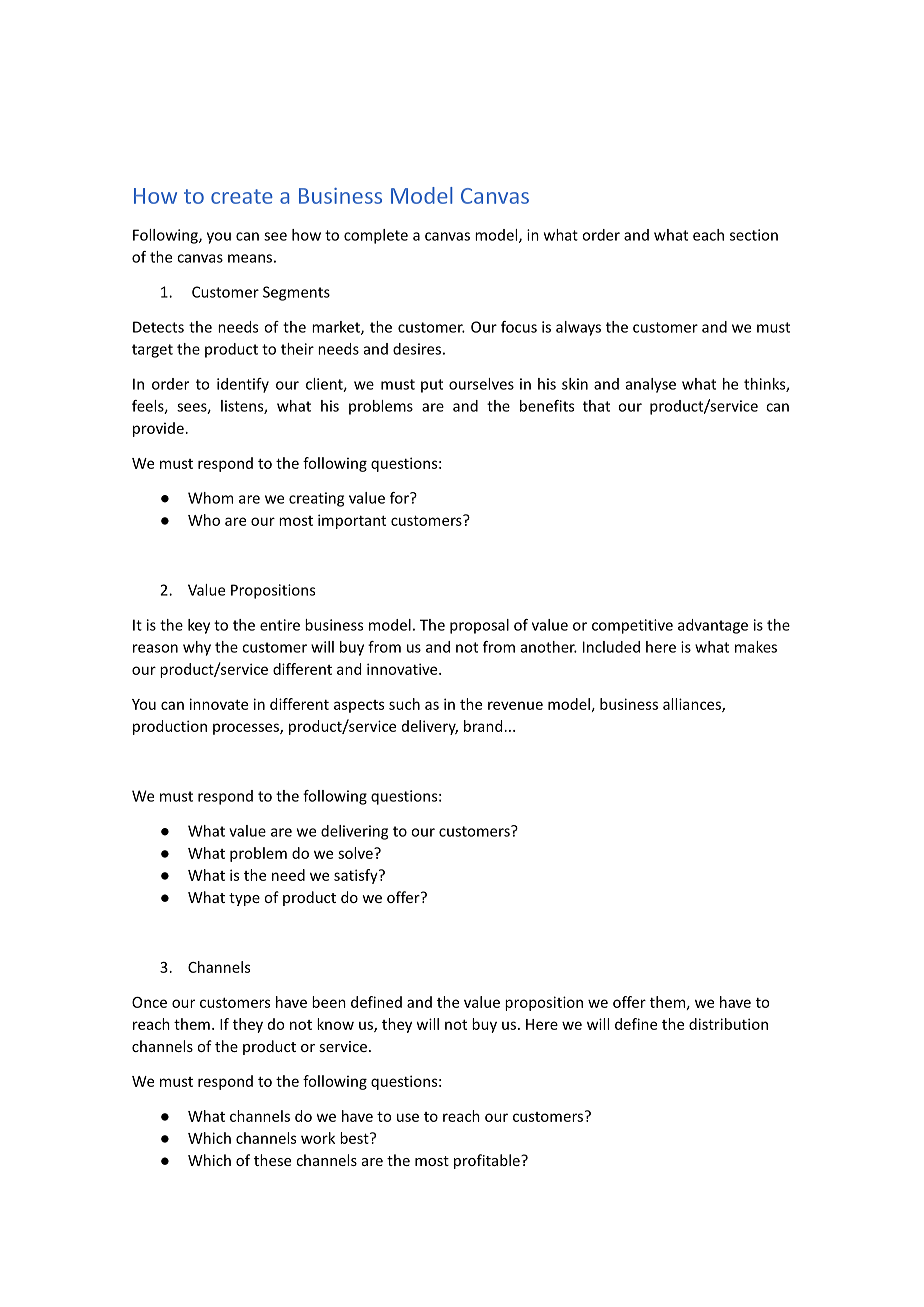 This page has width=924, height=1307. Describe the element at coordinates (728, 1024) in the page. I see `distribution` at that location.
